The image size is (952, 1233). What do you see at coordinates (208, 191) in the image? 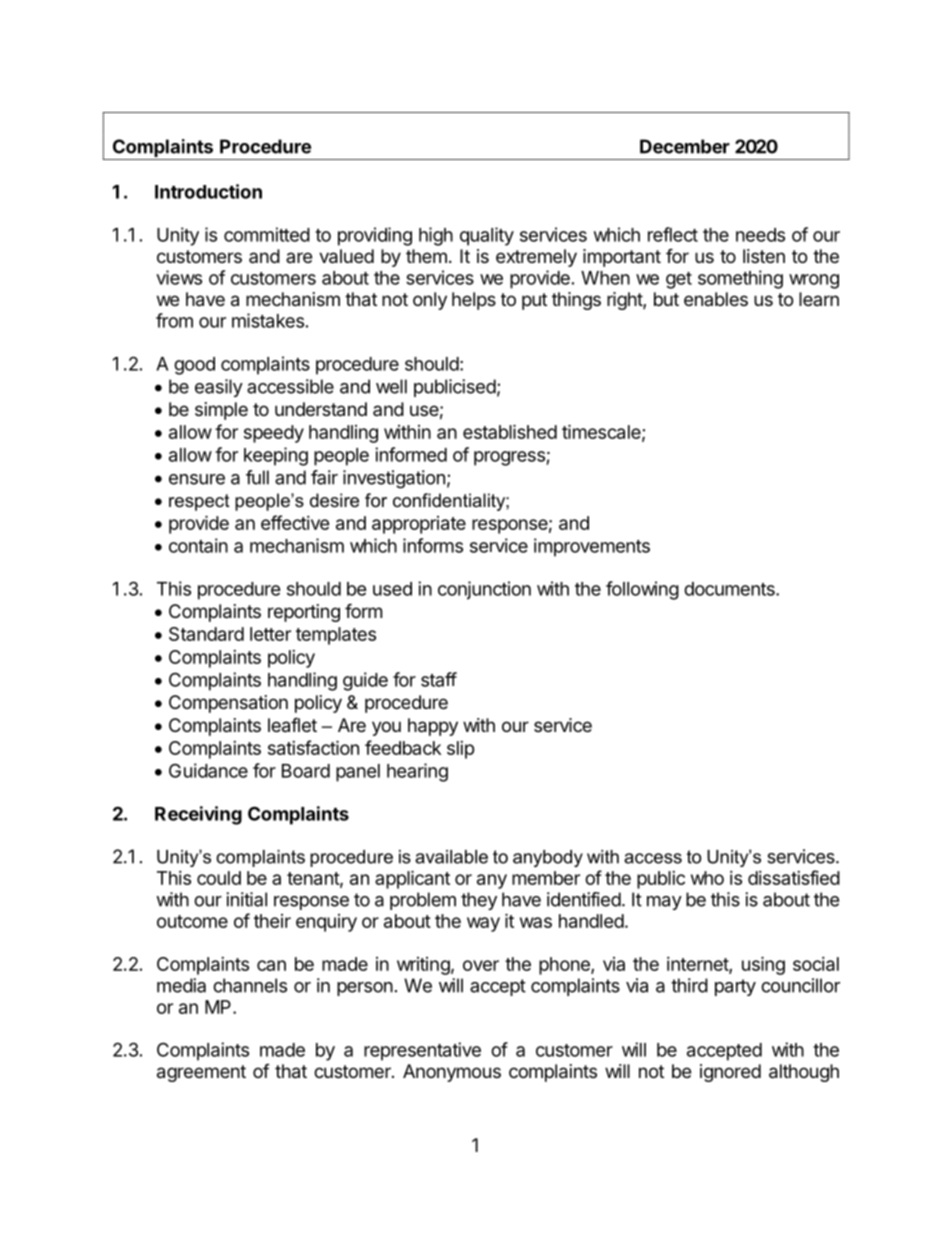
I see `Introduction` at bounding box center [208, 191].
